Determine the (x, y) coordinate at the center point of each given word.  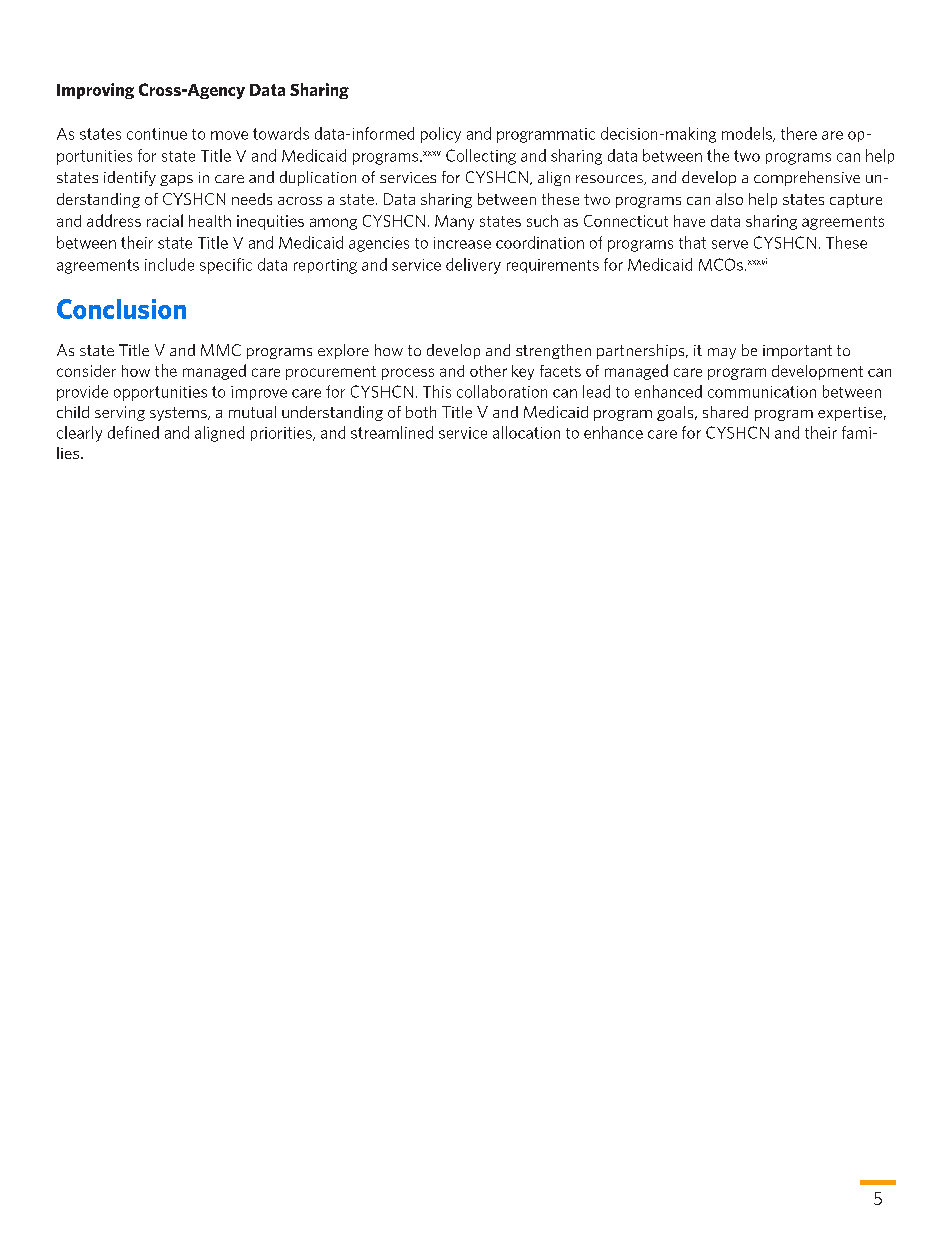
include (169, 264)
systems (179, 414)
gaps (176, 180)
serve (730, 244)
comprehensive (807, 178)
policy (441, 135)
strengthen (553, 351)
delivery (473, 266)
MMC (221, 350)
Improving (95, 91)
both (421, 412)
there (799, 133)
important (797, 352)
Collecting (481, 157)
